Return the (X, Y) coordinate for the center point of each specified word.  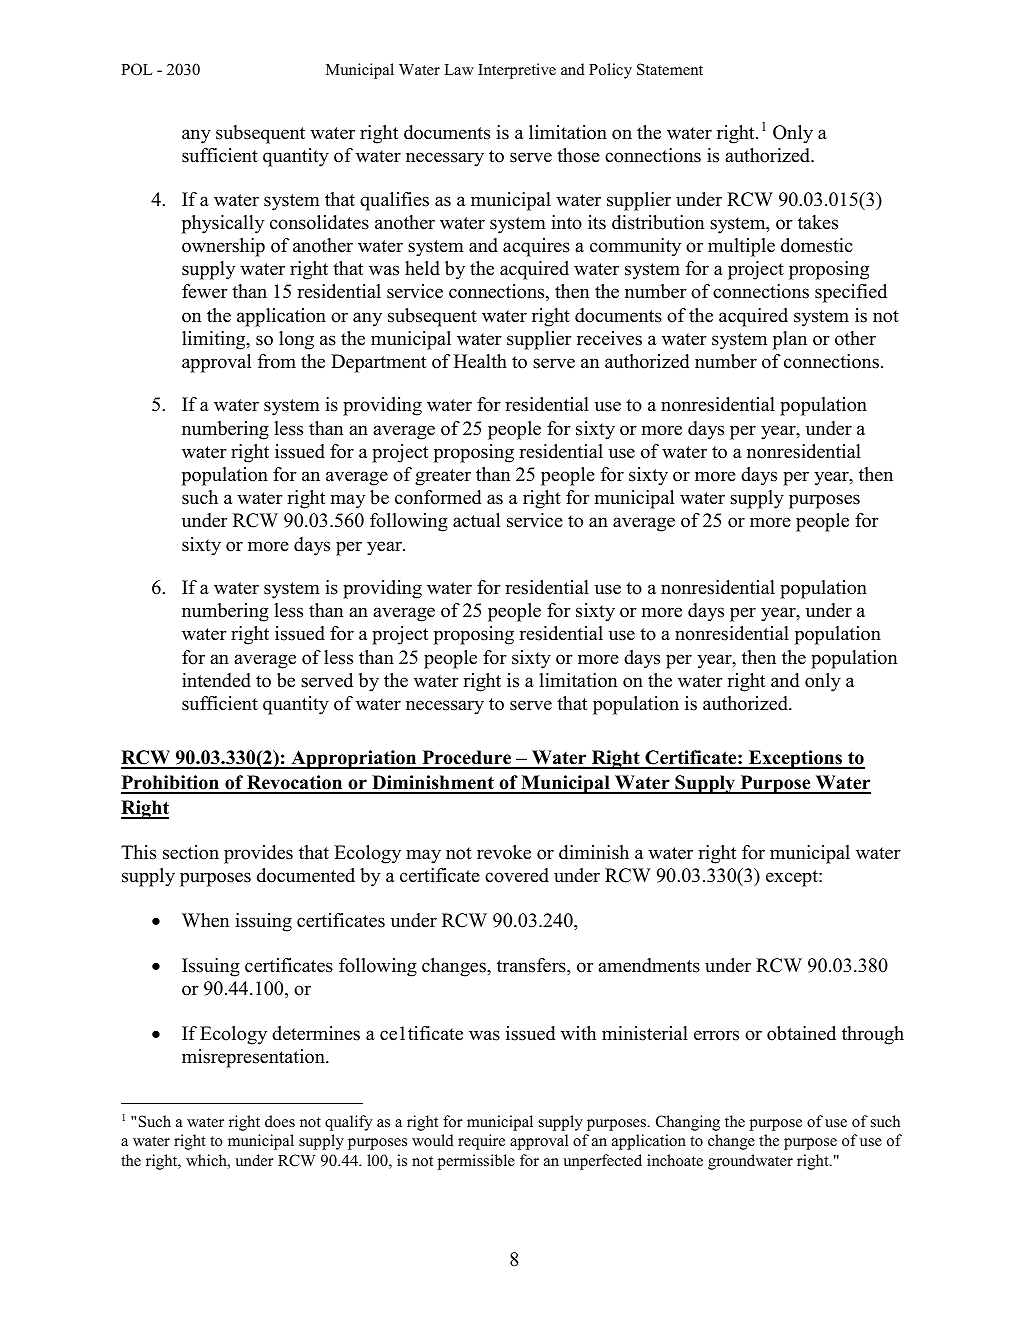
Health (480, 361)
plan (790, 340)
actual (476, 520)
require (481, 1142)
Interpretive (517, 71)
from (277, 361)
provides (258, 854)
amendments (649, 965)
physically (223, 224)
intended (216, 680)
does (280, 1121)
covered (517, 875)
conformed (438, 497)
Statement (670, 69)
